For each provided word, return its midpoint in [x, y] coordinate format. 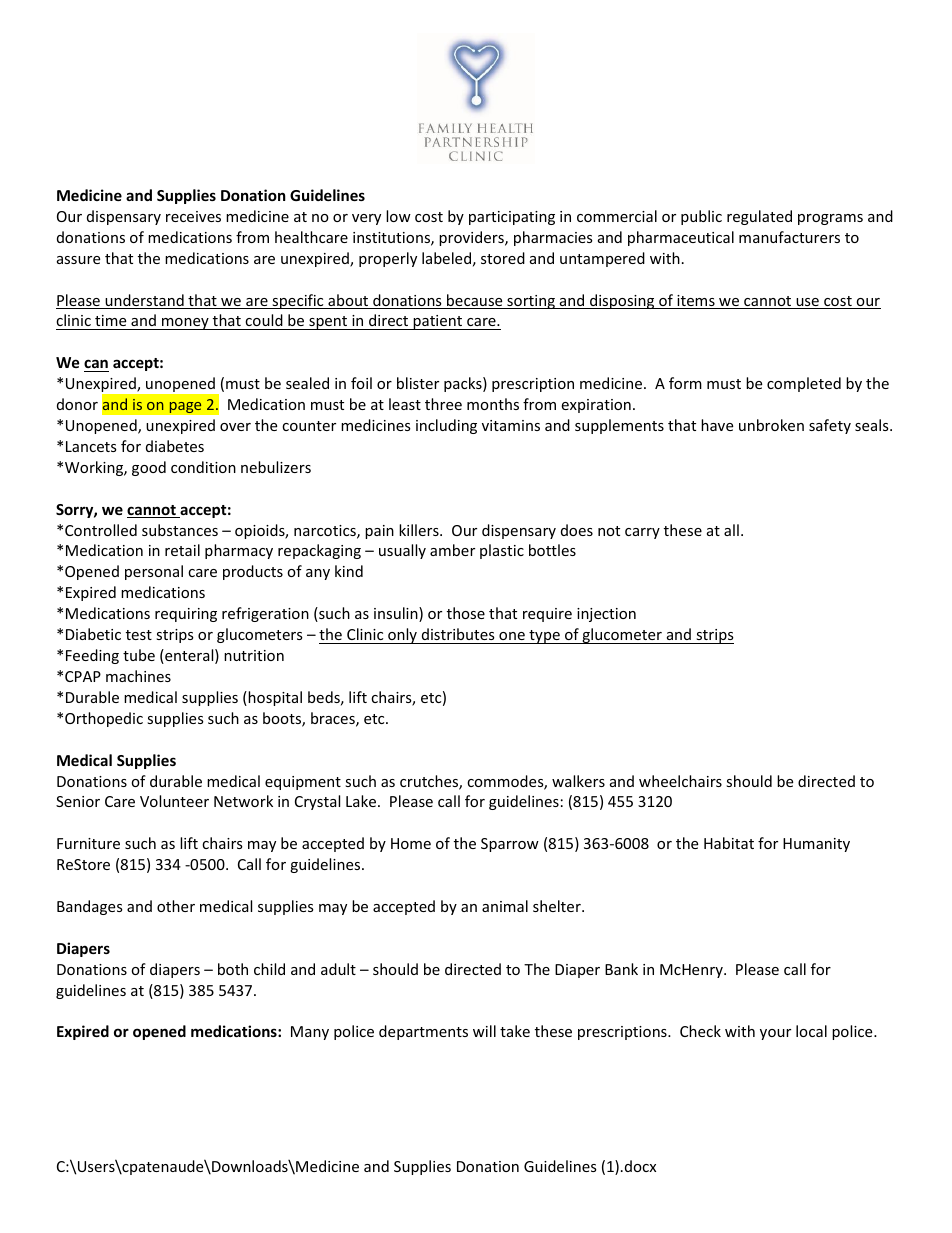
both [233, 969]
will [484, 1031]
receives [193, 216]
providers [472, 238]
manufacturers [789, 237]
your [775, 1034]
